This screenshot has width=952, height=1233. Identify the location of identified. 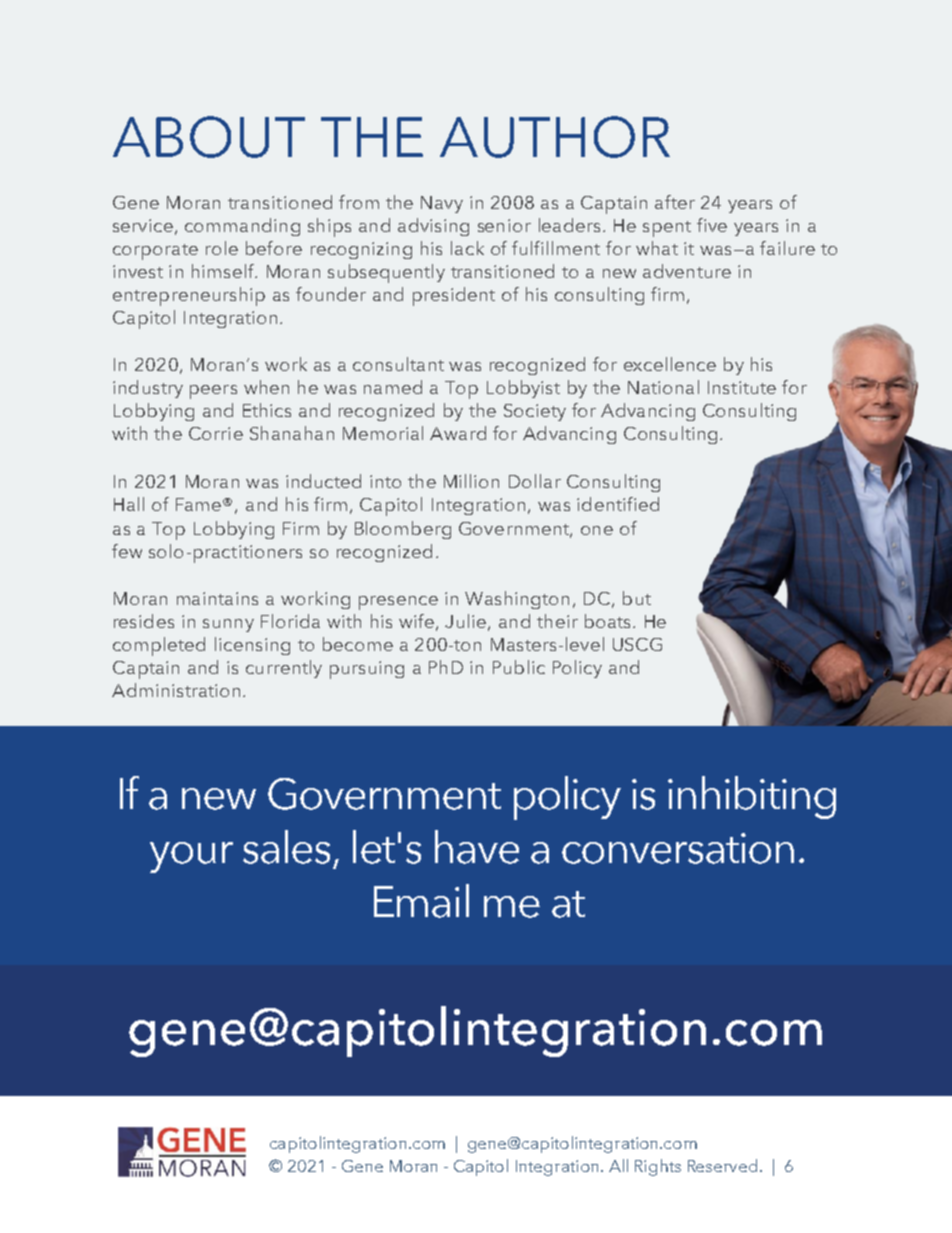
(618, 504).
